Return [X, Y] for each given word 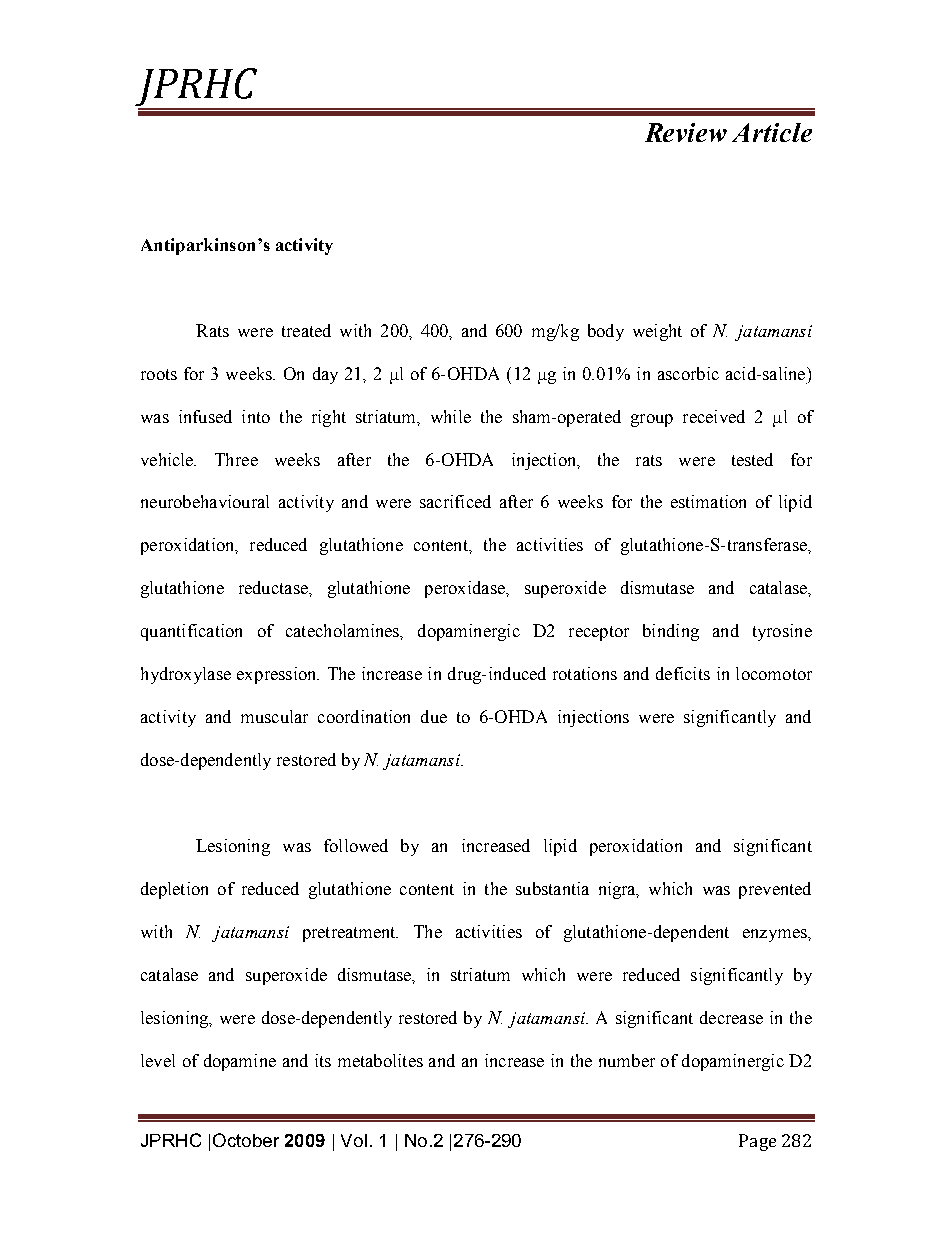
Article [772, 132]
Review [686, 132]
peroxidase [466, 589]
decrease [731, 1017]
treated [306, 330]
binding [671, 632]
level [158, 1060]
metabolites [380, 1060]
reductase [274, 587]
